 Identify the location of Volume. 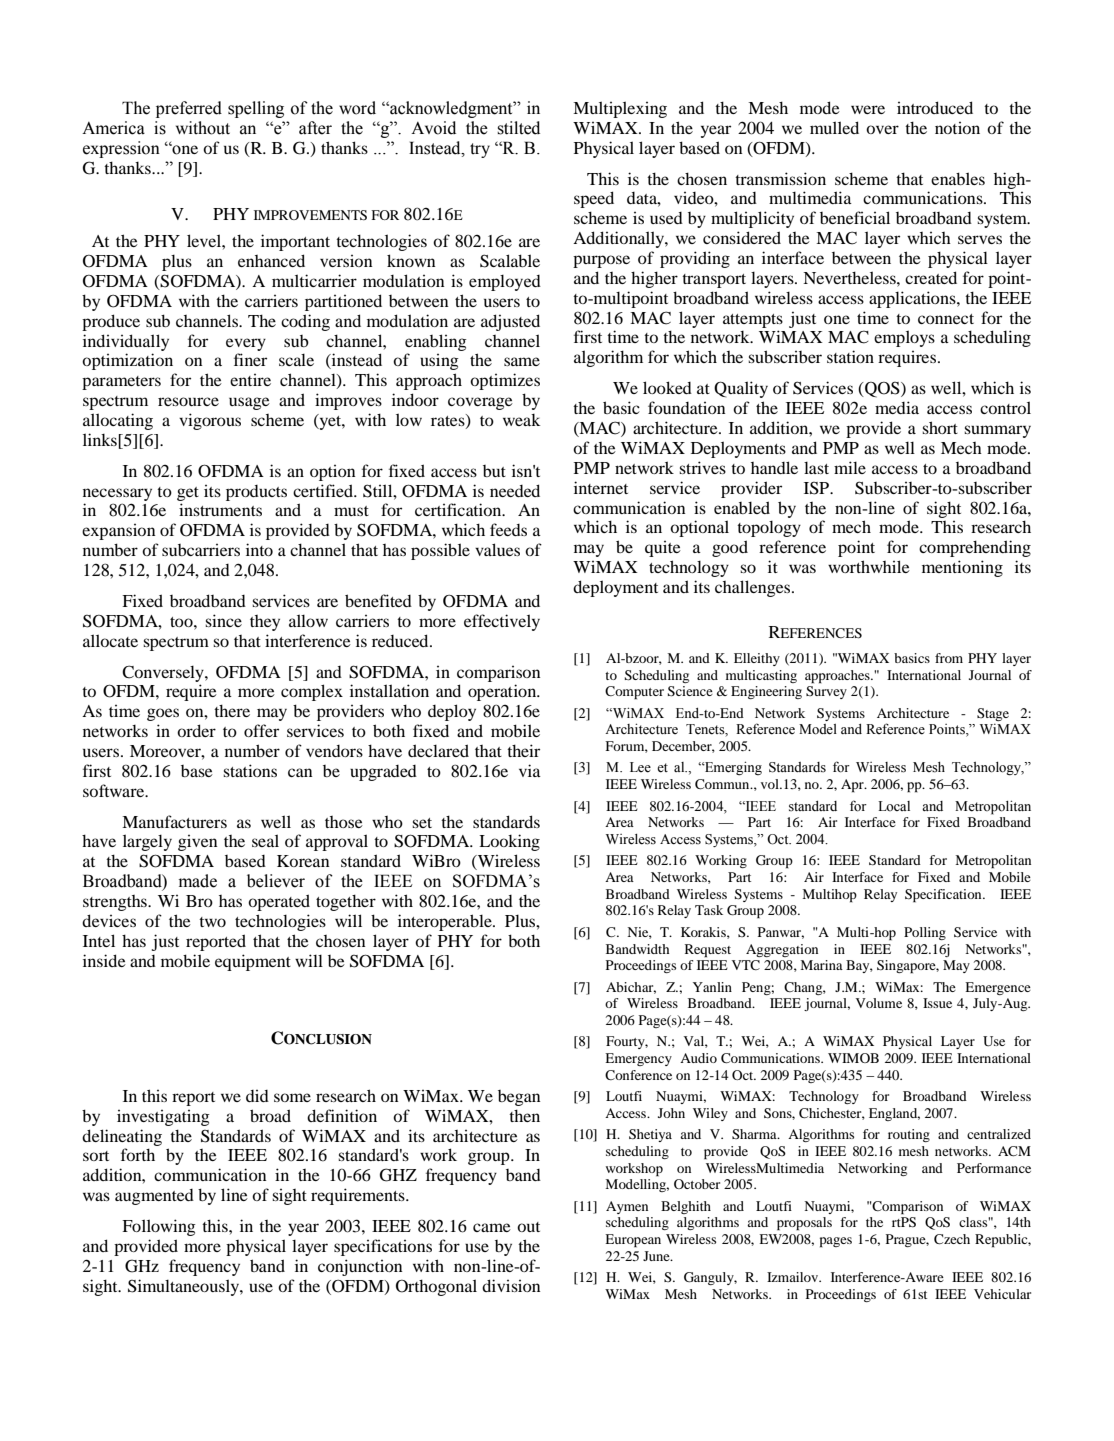
(879, 1003).
